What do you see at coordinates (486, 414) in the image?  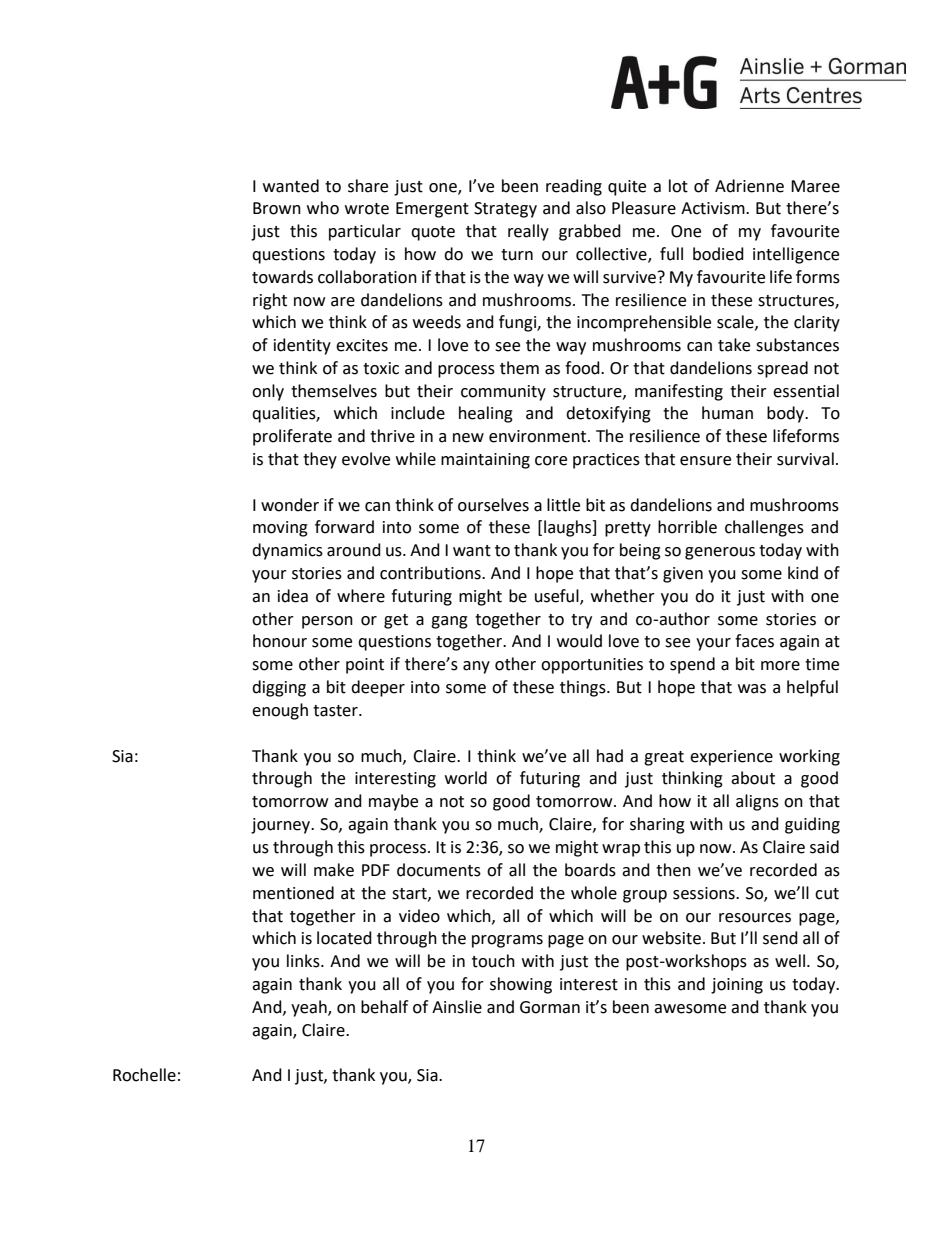 I see `healing` at bounding box center [486, 414].
